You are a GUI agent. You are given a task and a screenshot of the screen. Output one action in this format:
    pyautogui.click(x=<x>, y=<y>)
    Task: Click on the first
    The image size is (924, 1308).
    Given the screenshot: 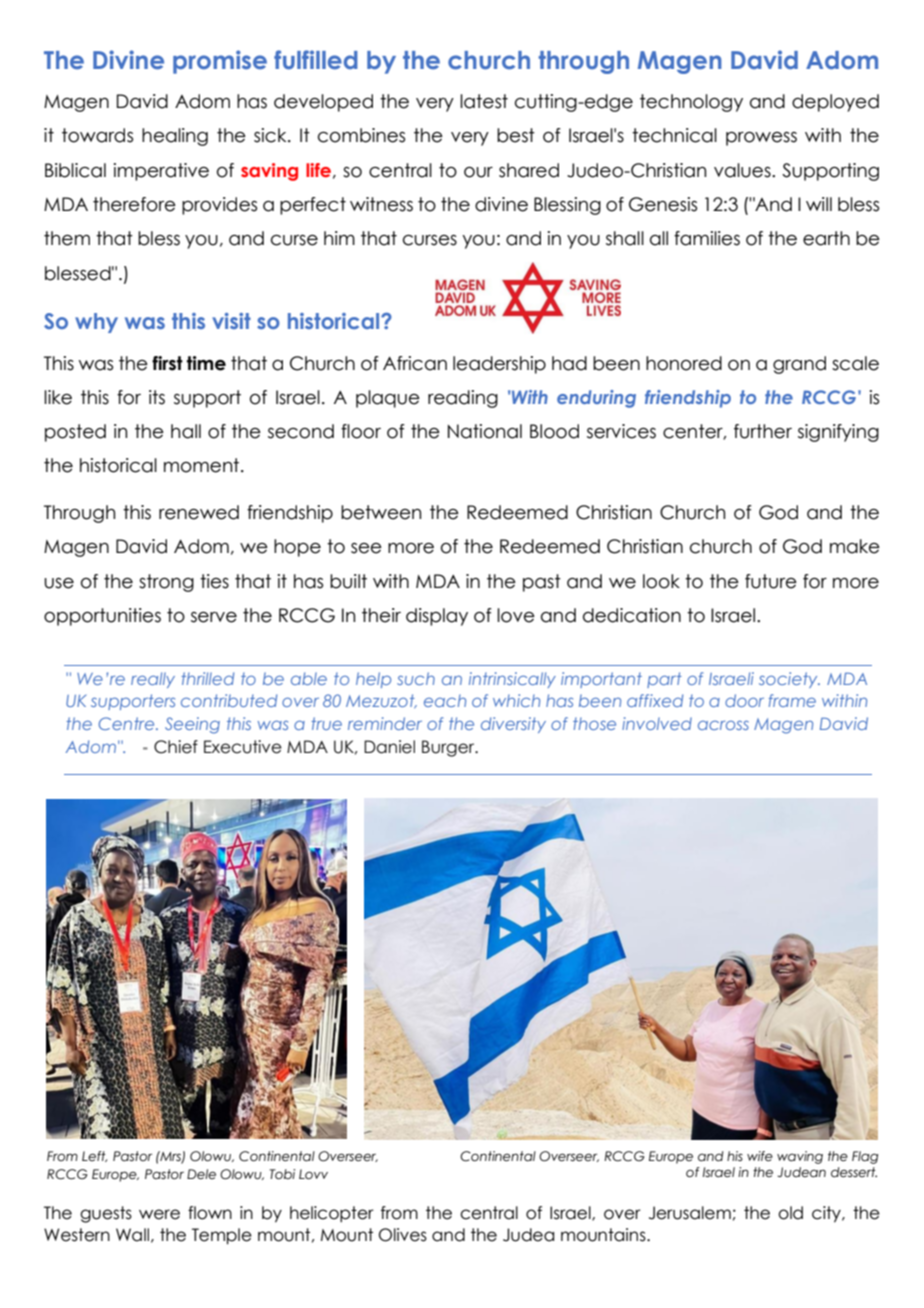 What is the action you would take?
    pyautogui.click(x=167, y=363)
